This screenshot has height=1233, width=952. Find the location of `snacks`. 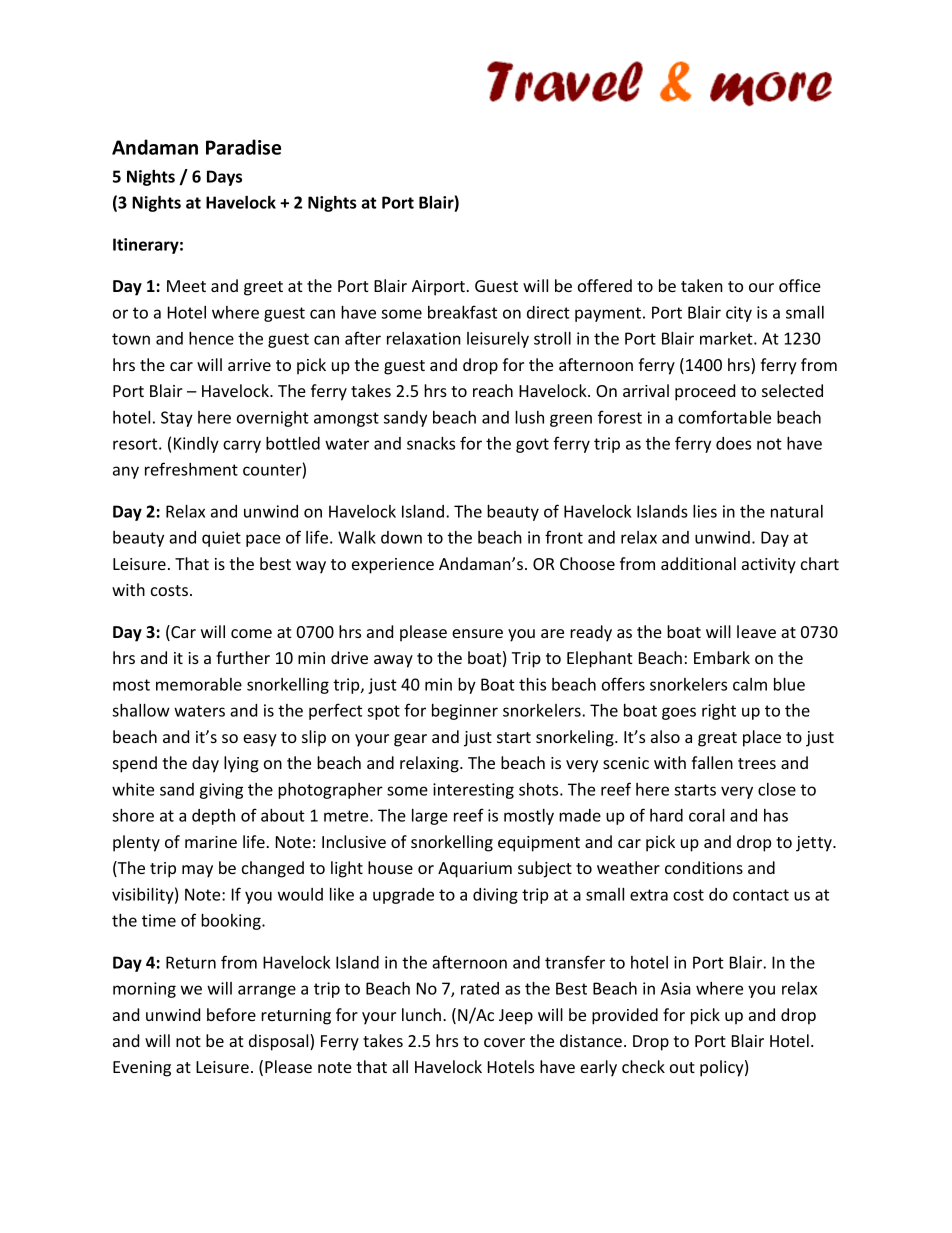

snacks is located at coordinates (431, 443).
